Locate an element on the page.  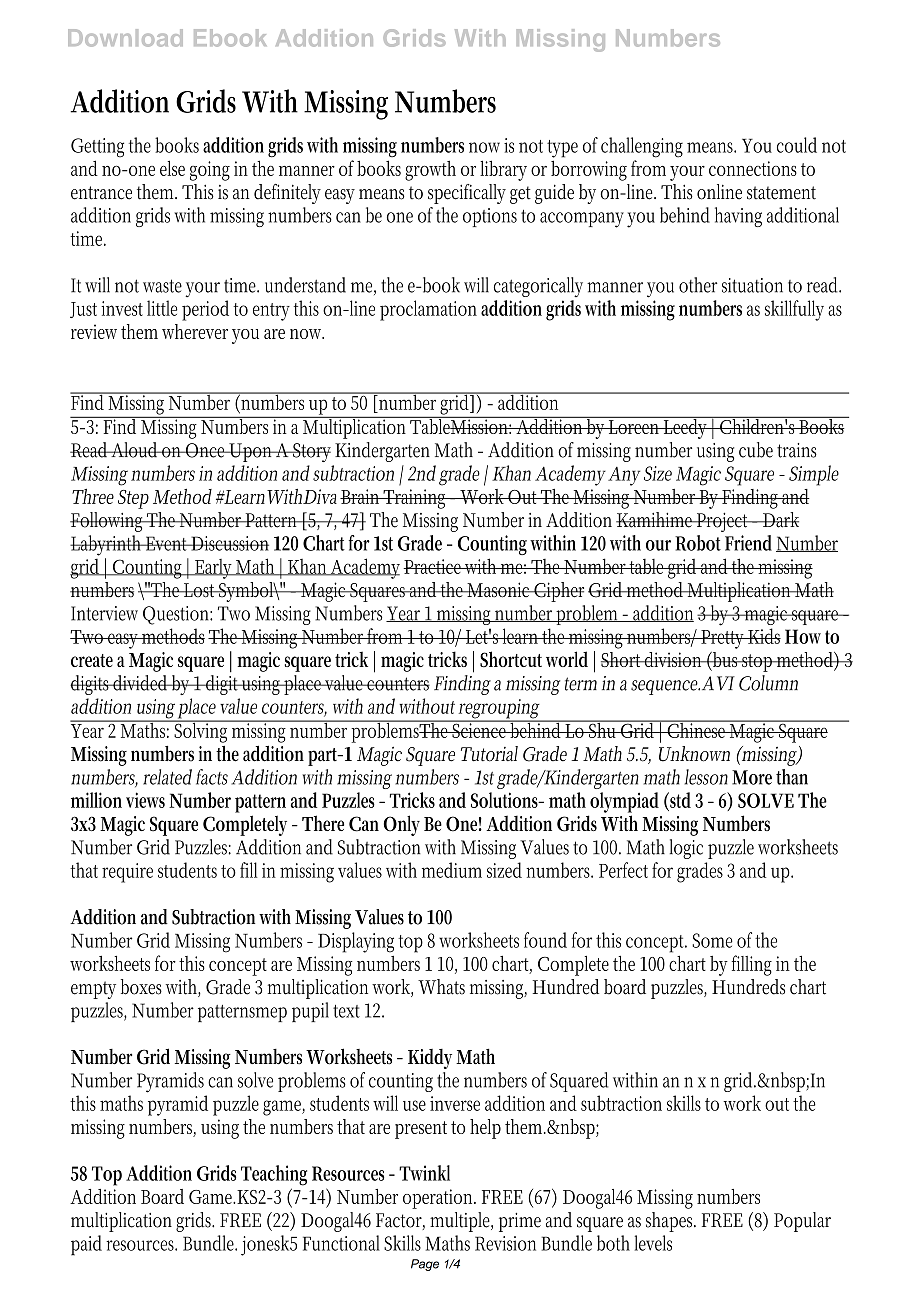
paid is located at coordinates (86, 1245).
